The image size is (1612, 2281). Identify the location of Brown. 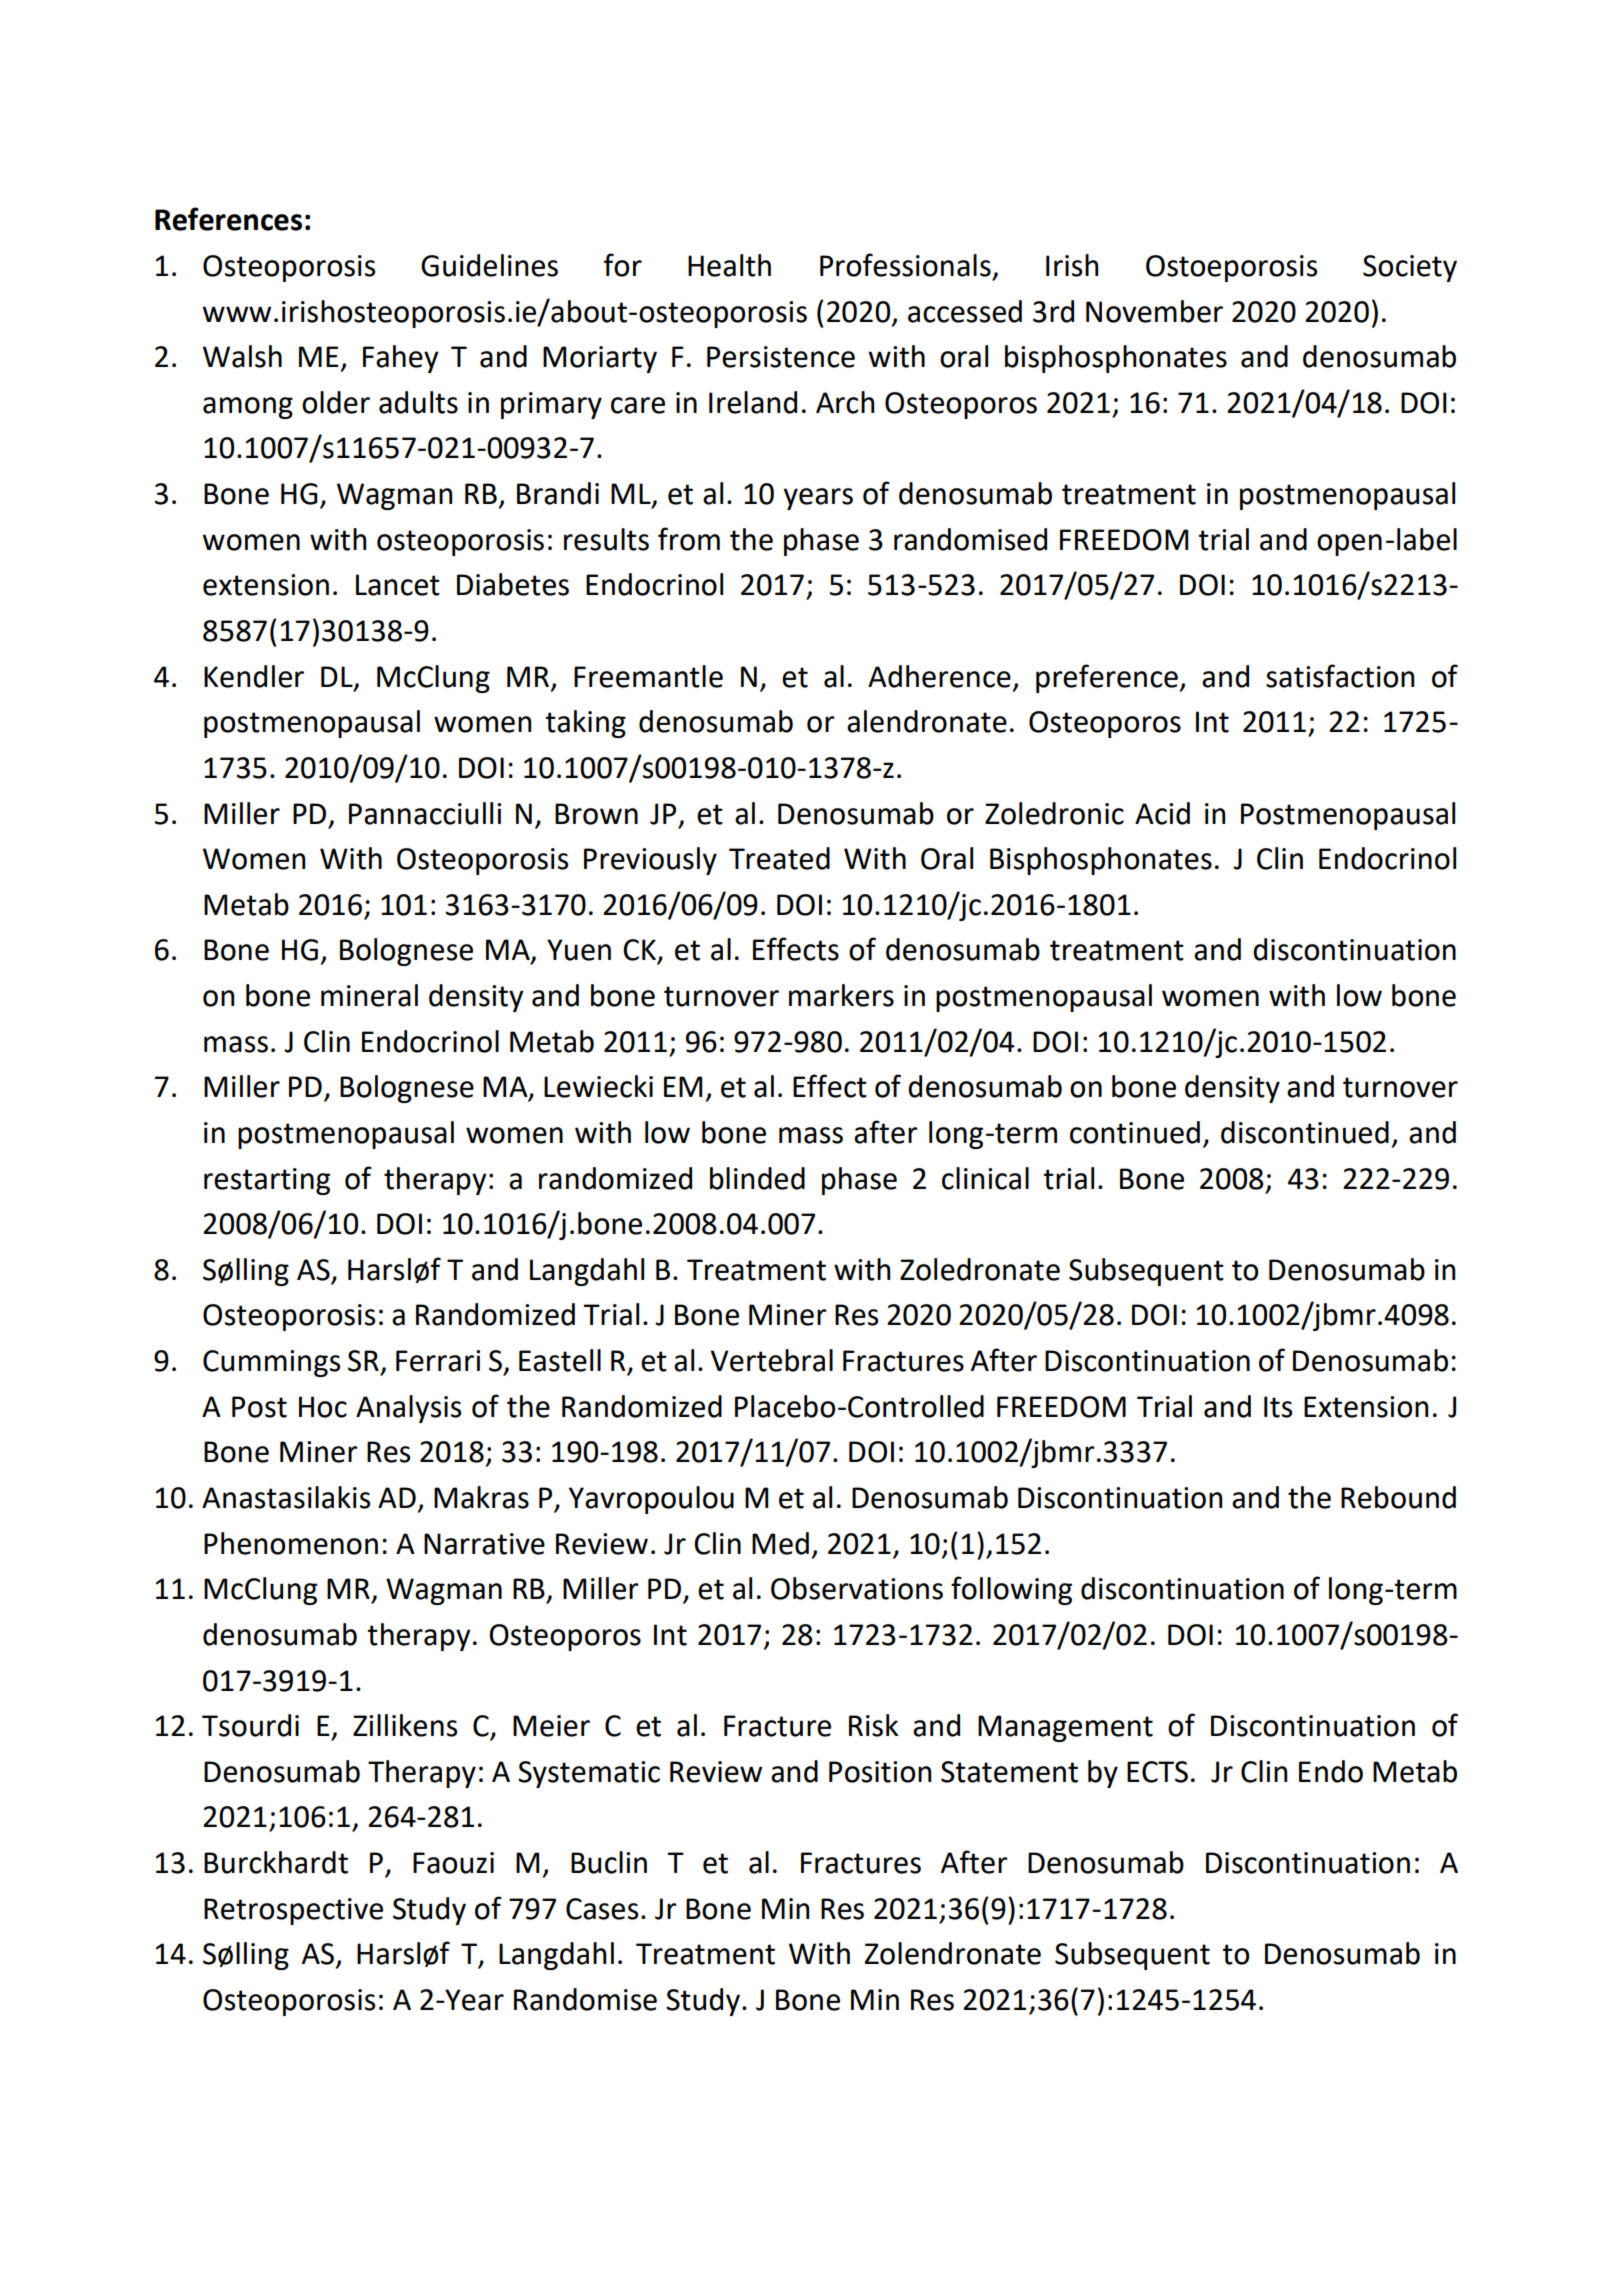
(596, 814).
